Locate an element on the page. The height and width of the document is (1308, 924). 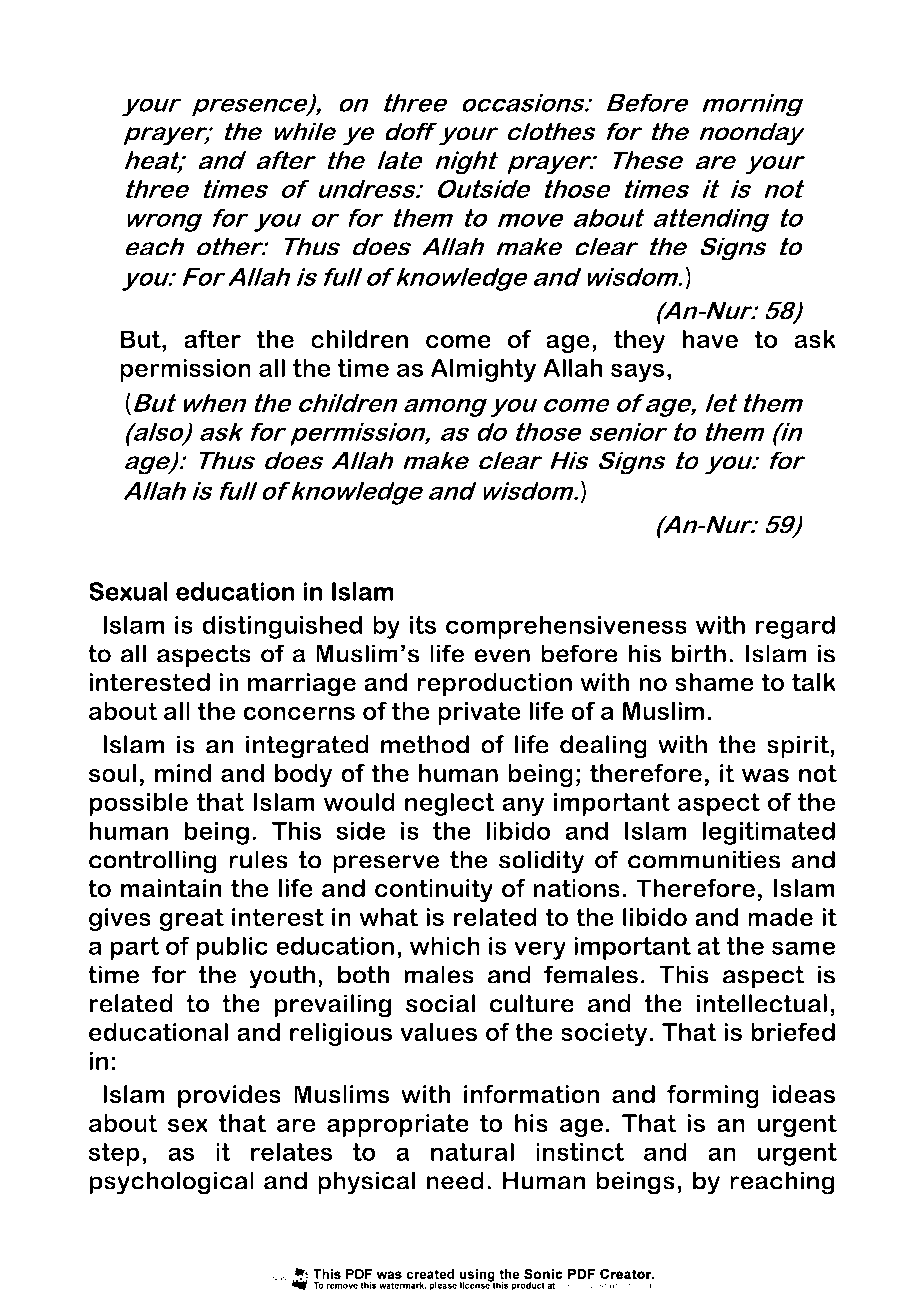
Almighty is located at coordinates (483, 370).
